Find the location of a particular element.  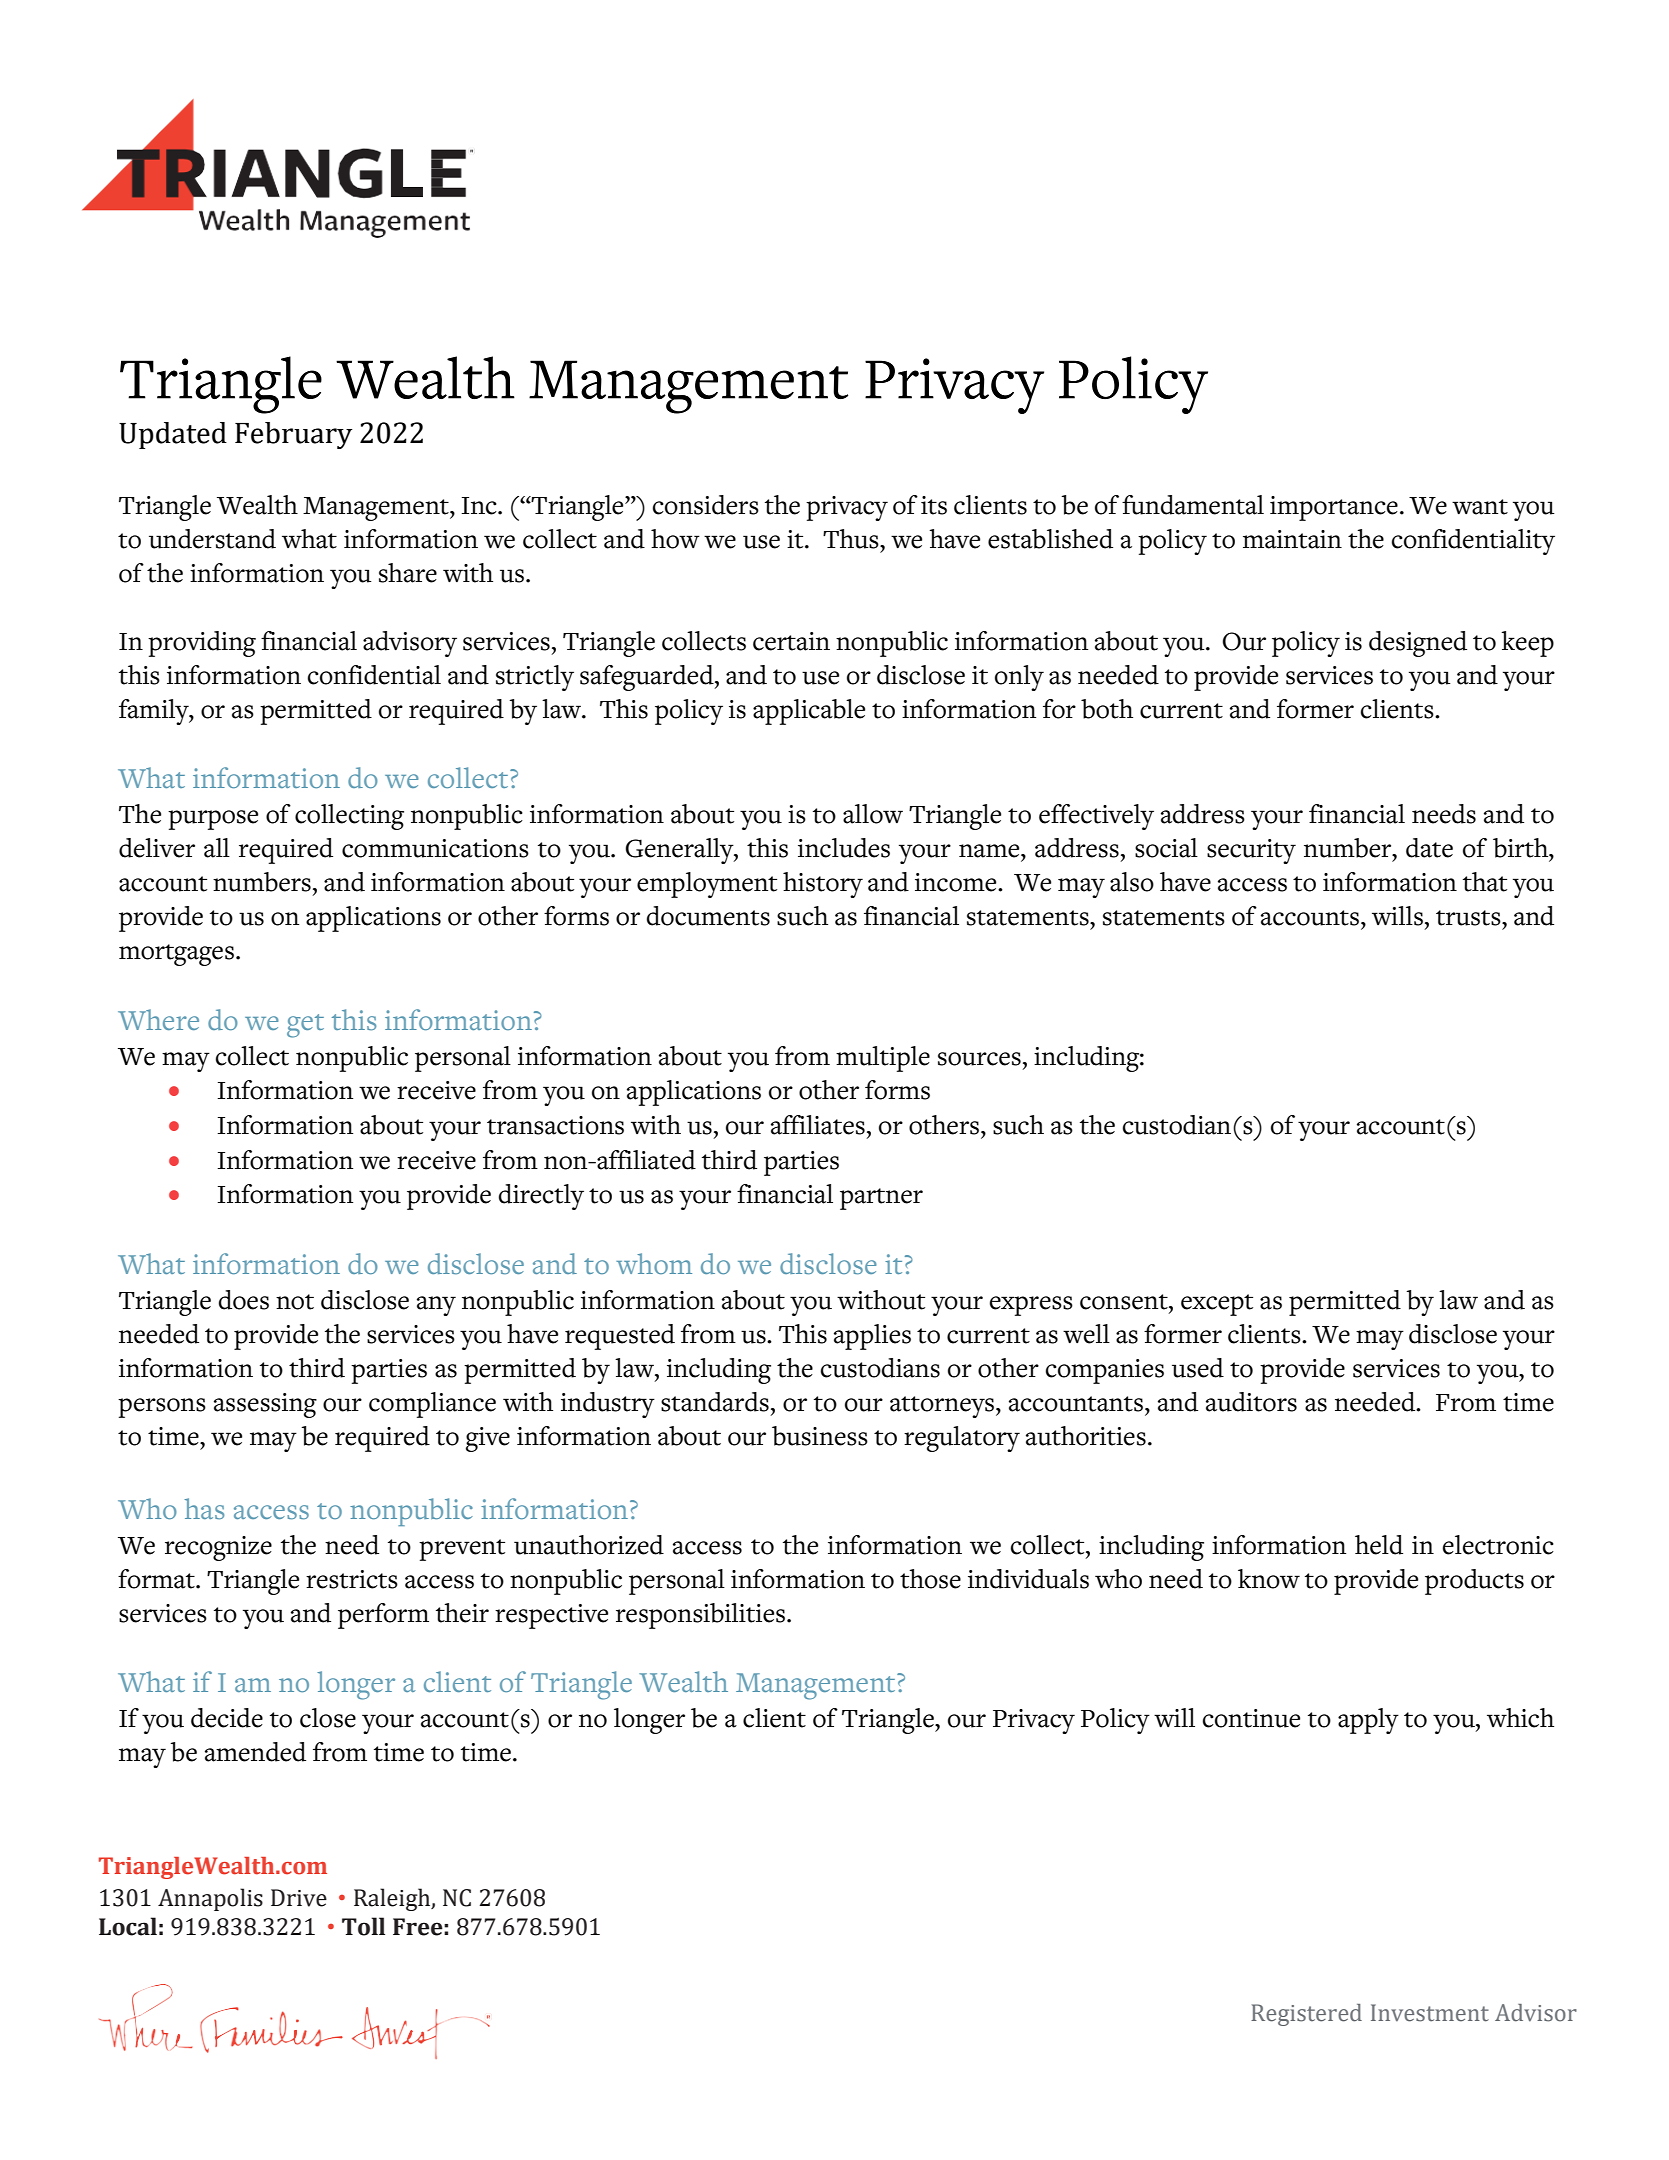

continue is located at coordinates (1251, 1718).
